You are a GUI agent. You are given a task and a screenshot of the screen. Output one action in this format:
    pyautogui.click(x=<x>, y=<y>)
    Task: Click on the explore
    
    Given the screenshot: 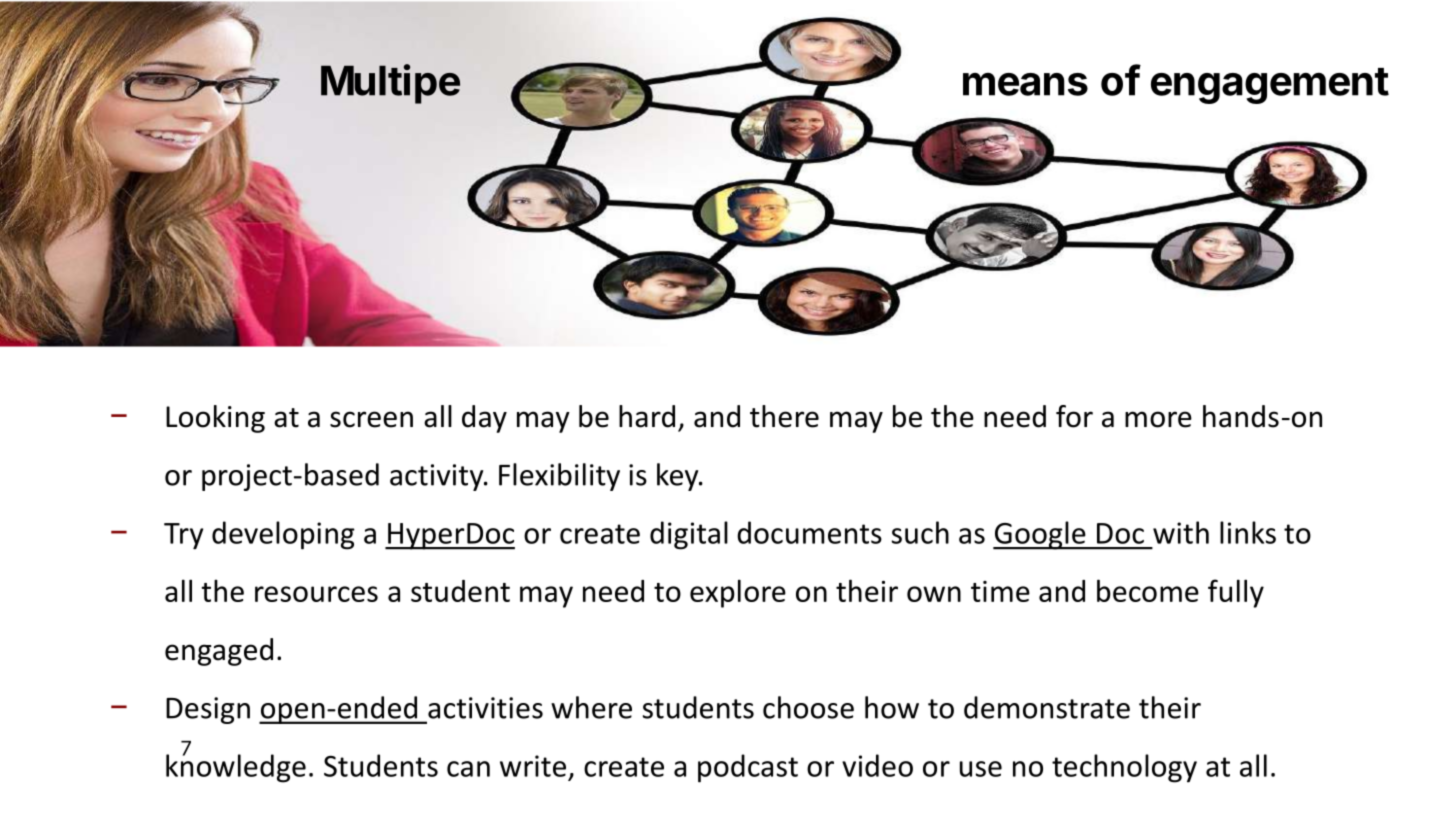 What is the action you would take?
    pyautogui.click(x=738, y=593)
